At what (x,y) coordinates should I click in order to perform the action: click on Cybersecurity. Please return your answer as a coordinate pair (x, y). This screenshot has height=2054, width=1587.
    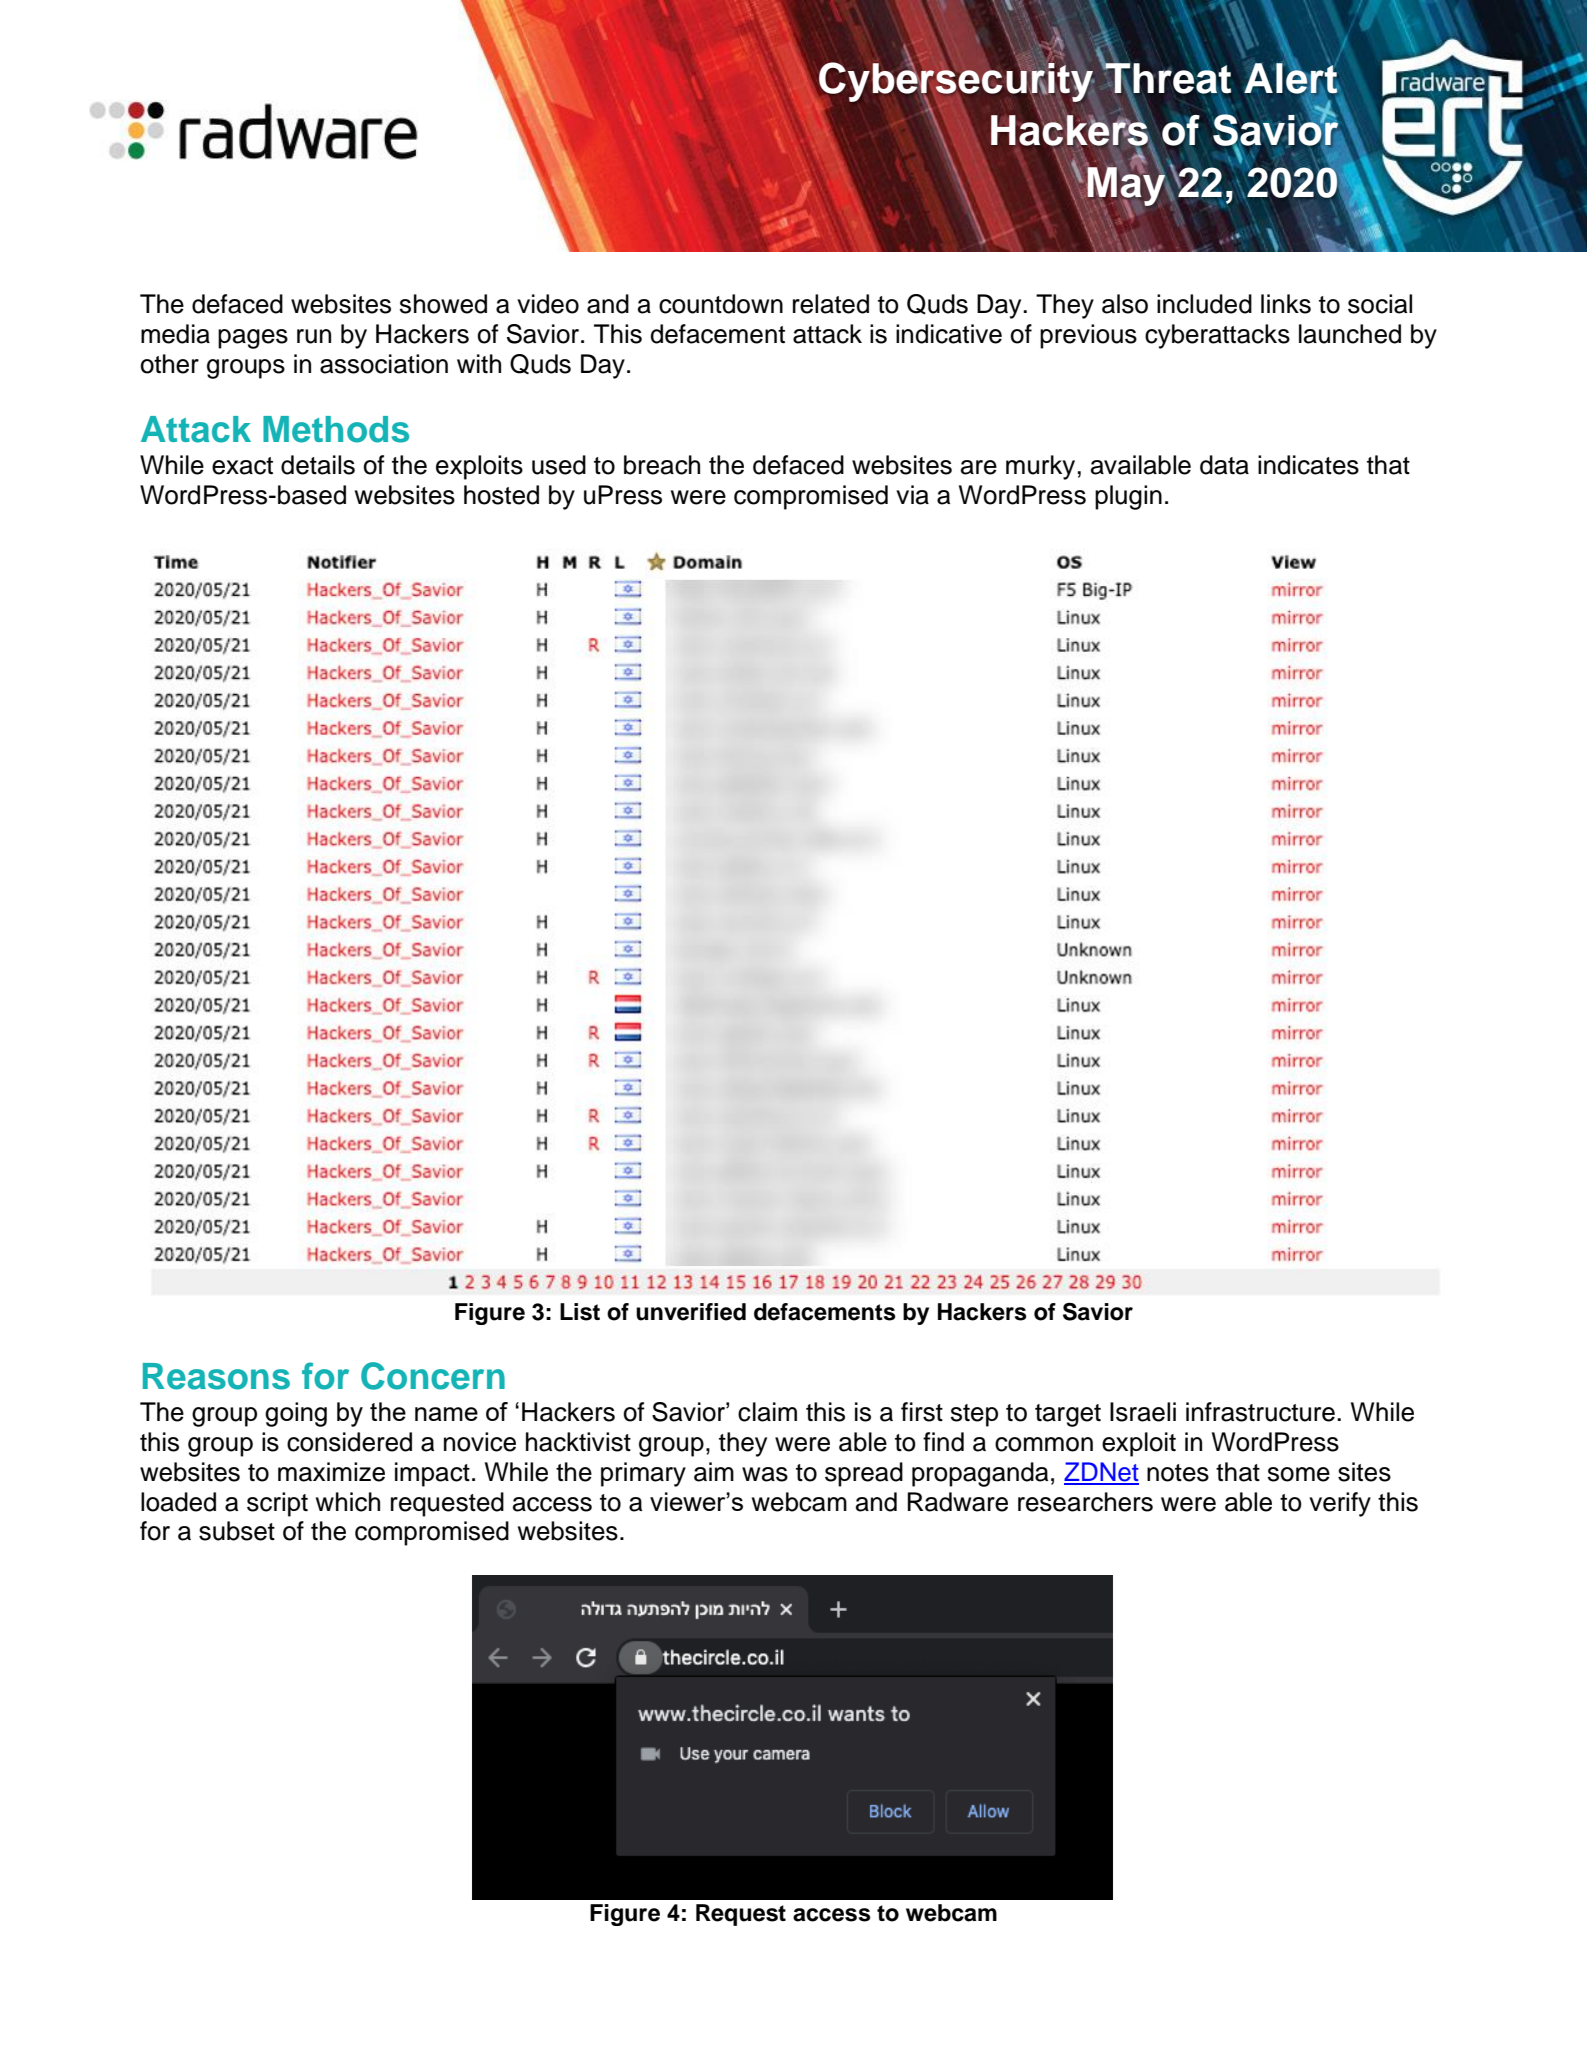
    Looking at the image, I should click on (956, 82).
